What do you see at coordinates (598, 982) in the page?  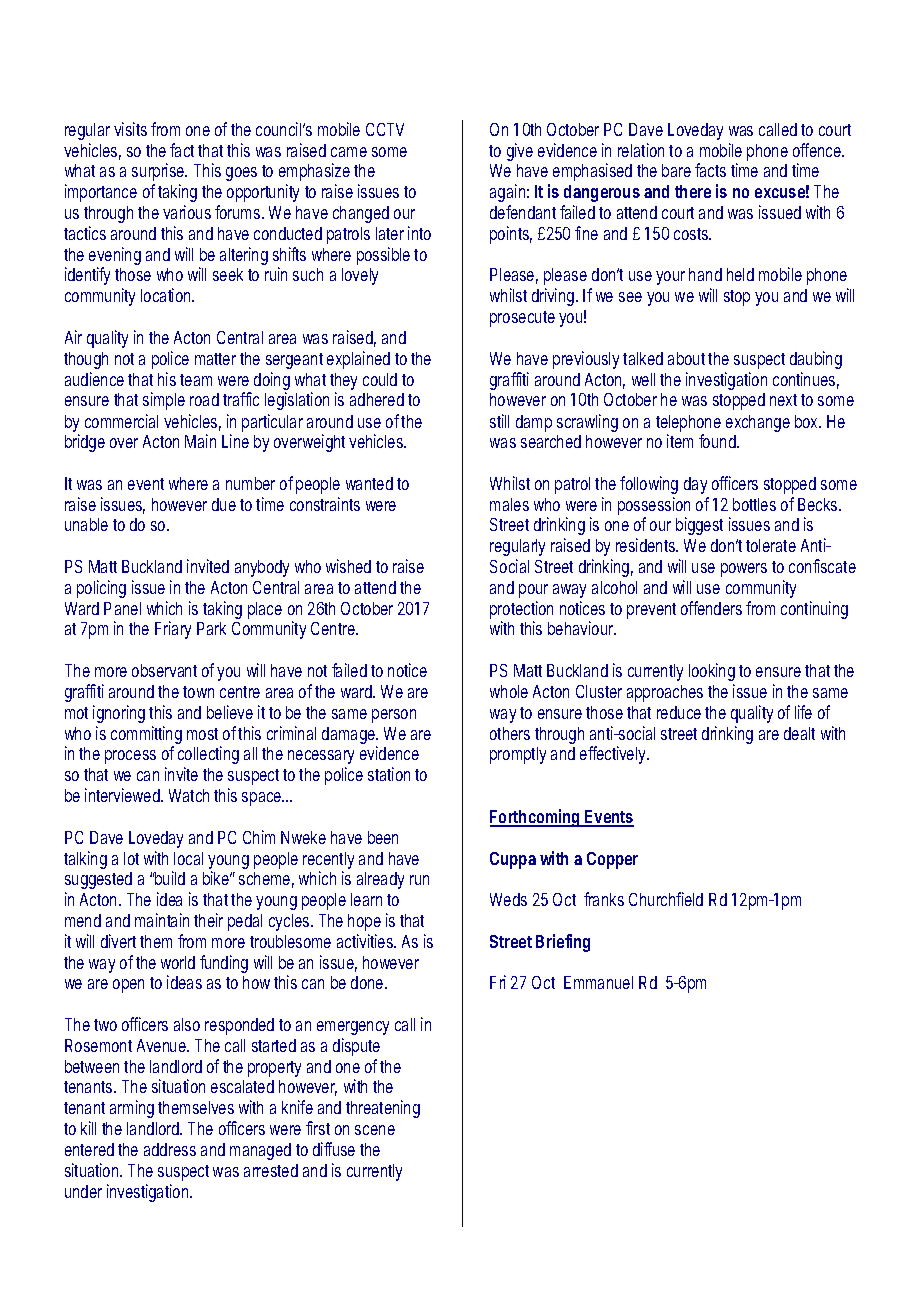 I see `Emmanuel` at bounding box center [598, 982].
